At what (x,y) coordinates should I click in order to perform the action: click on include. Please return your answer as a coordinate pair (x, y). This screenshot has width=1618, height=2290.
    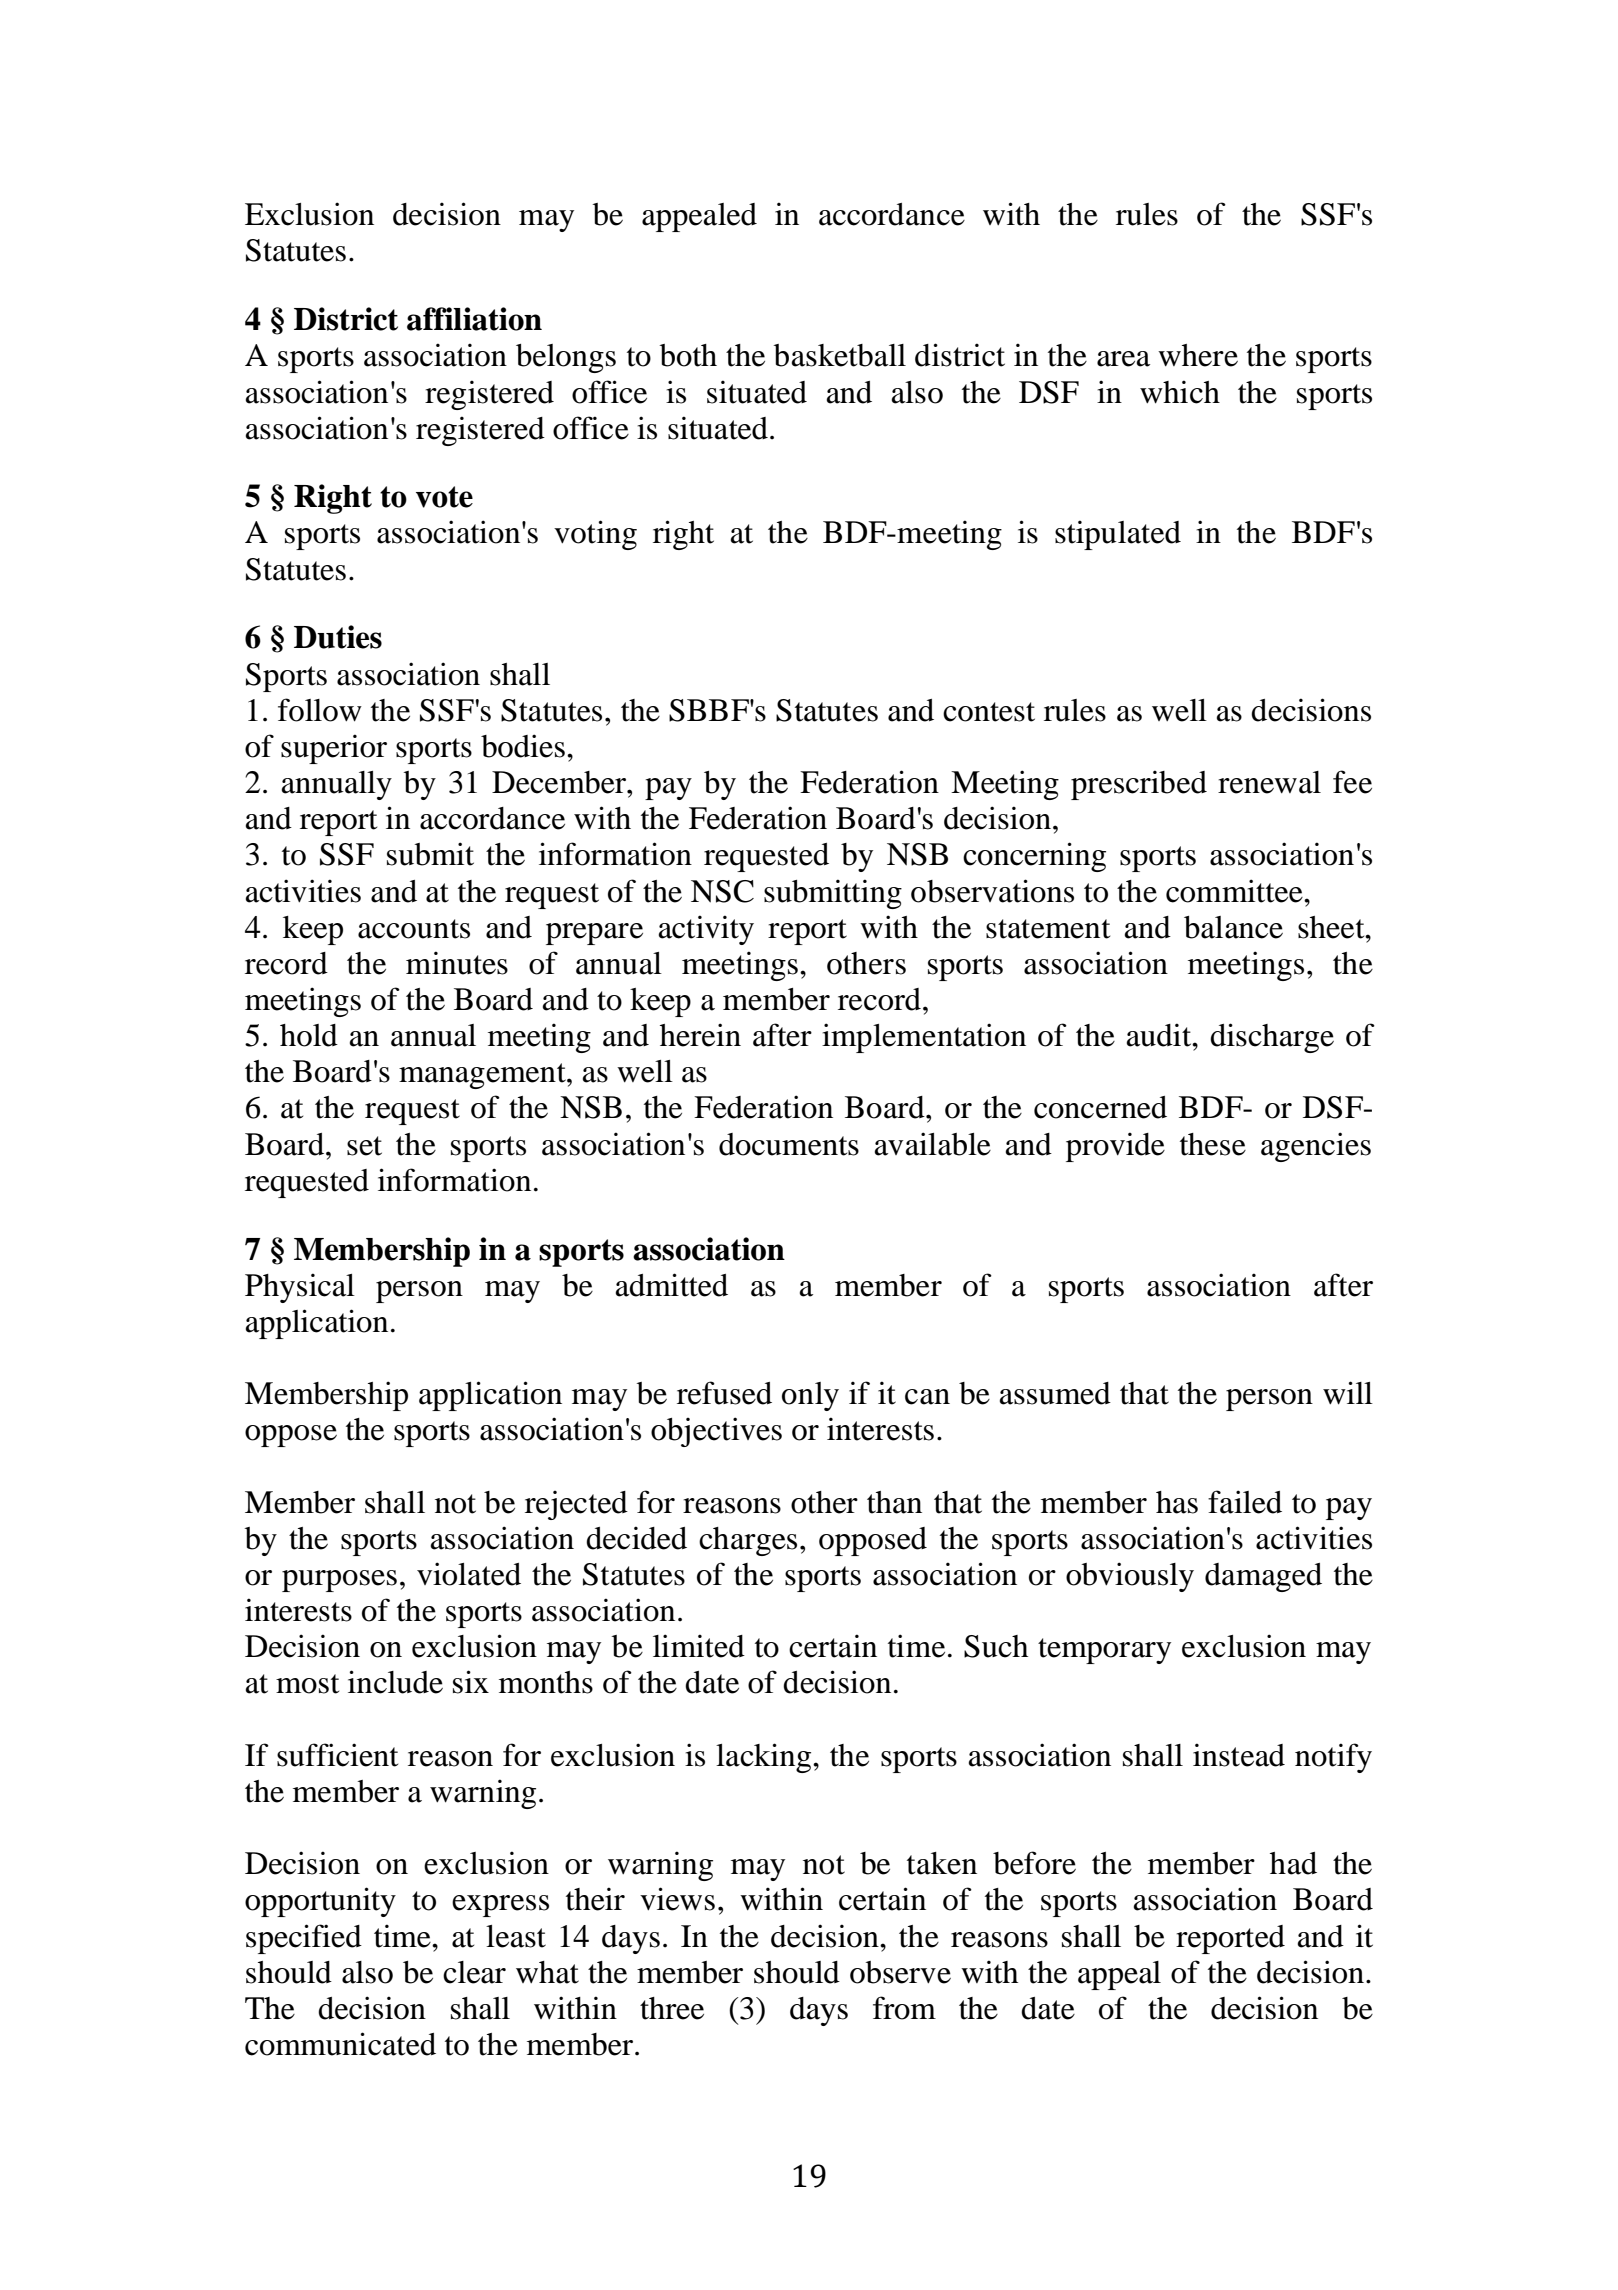
    Looking at the image, I should click on (395, 1682).
